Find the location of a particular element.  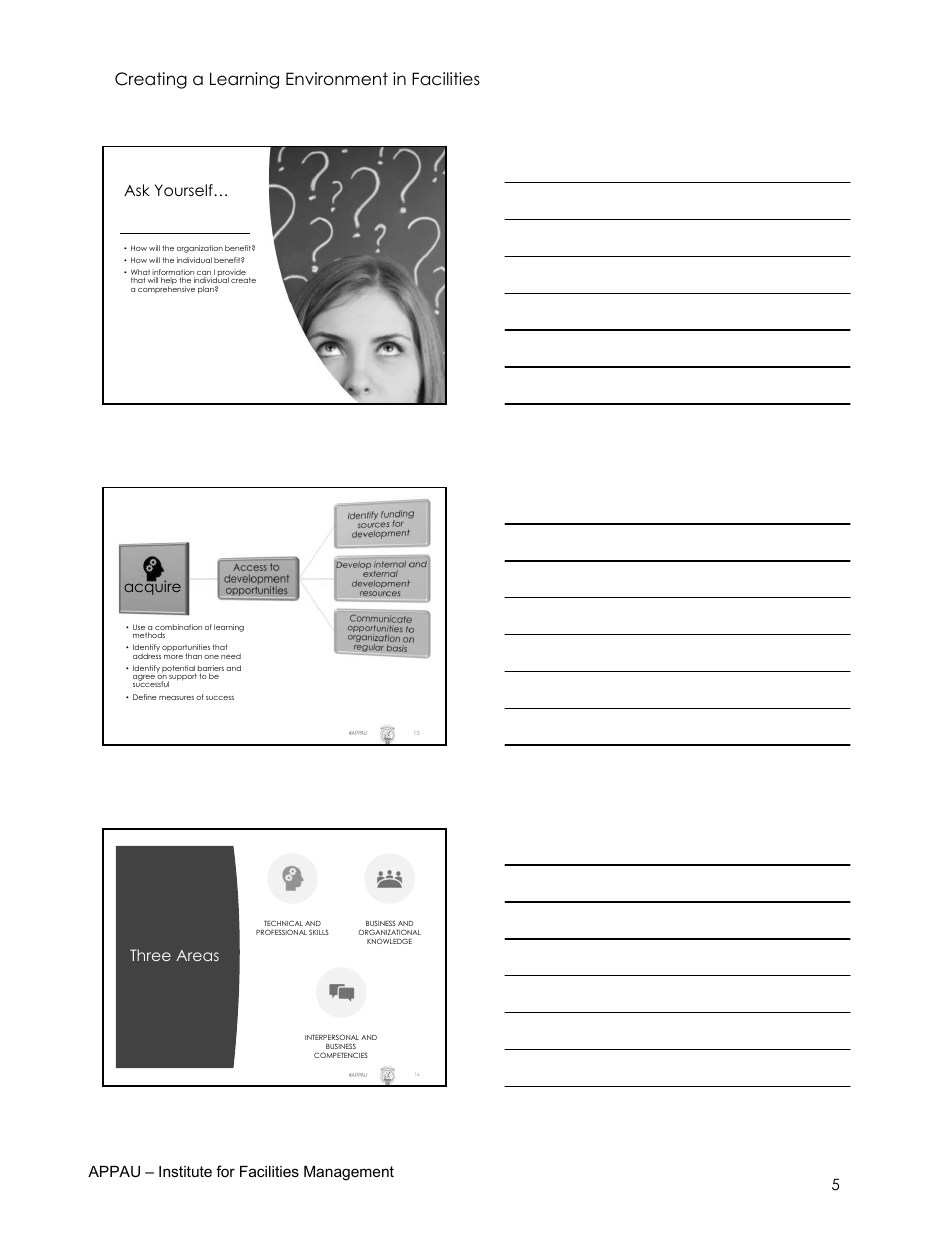

Creating is located at coordinates (151, 80).
